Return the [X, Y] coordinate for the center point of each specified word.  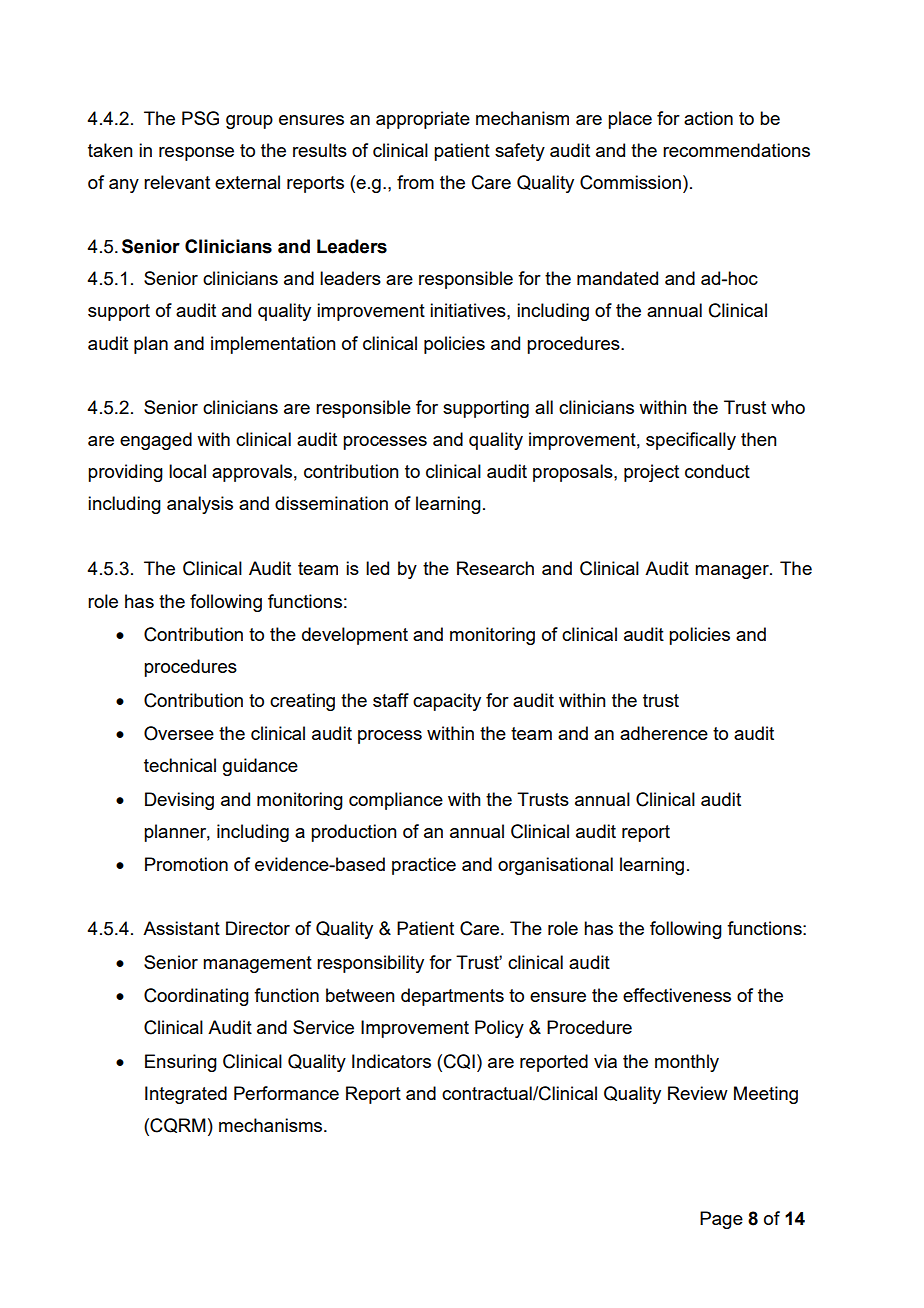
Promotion [186, 864]
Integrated [186, 1095]
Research [495, 568]
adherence [664, 733]
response [196, 154]
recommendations [736, 150]
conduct [717, 471]
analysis [200, 505]
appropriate [423, 120]
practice [424, 866]
